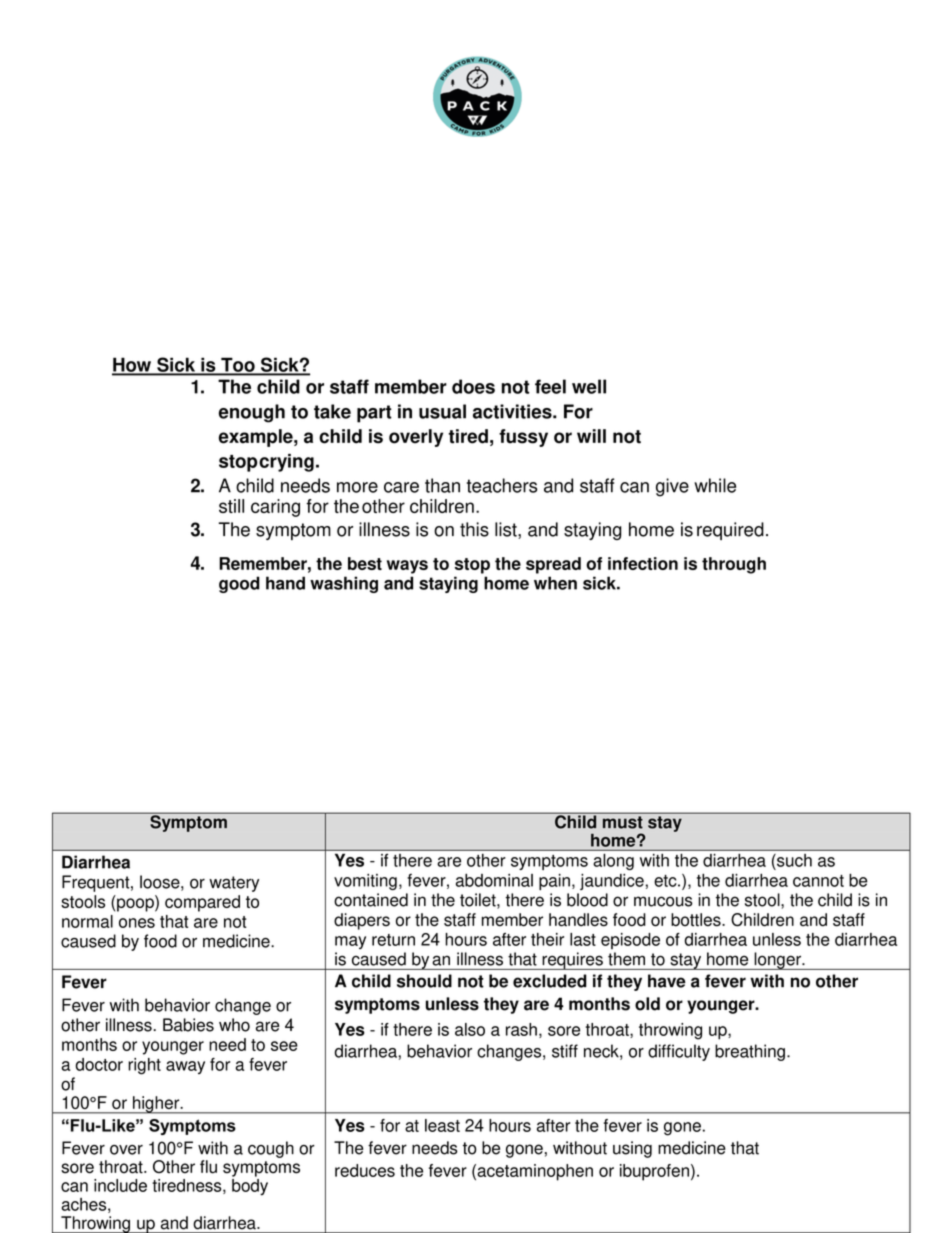  I want to click on watery, so click(234, 884).
